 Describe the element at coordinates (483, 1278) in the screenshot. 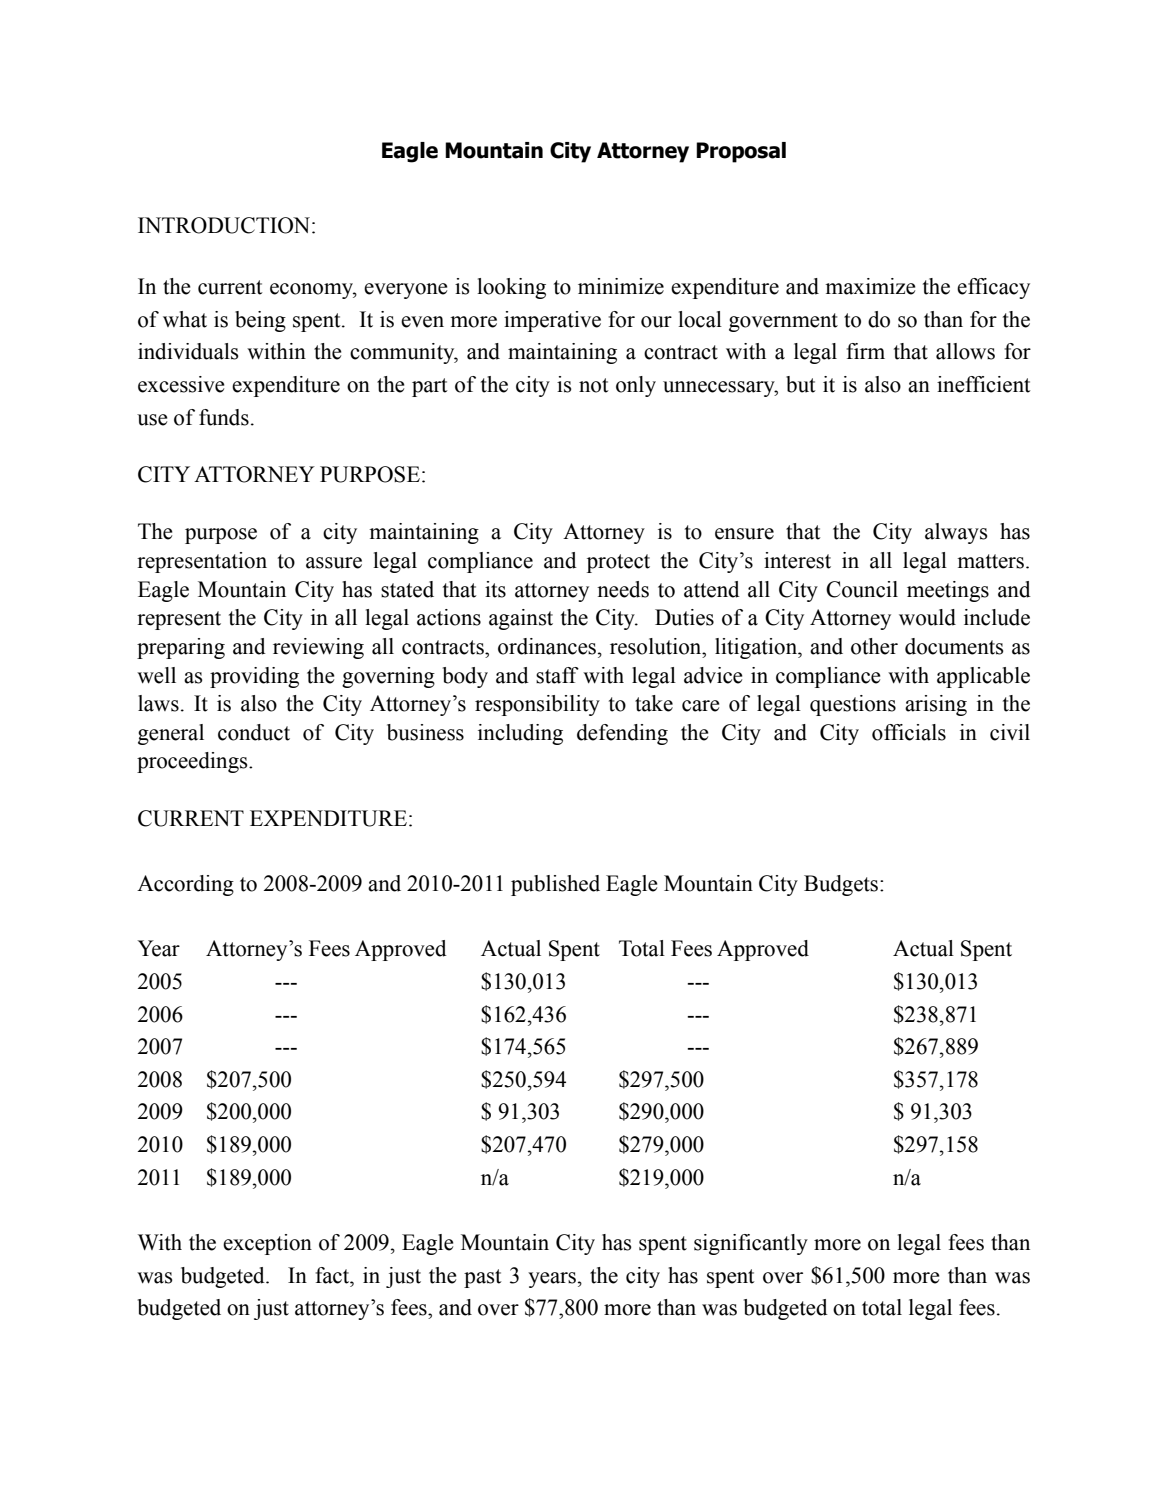

I see `past` at that location.
